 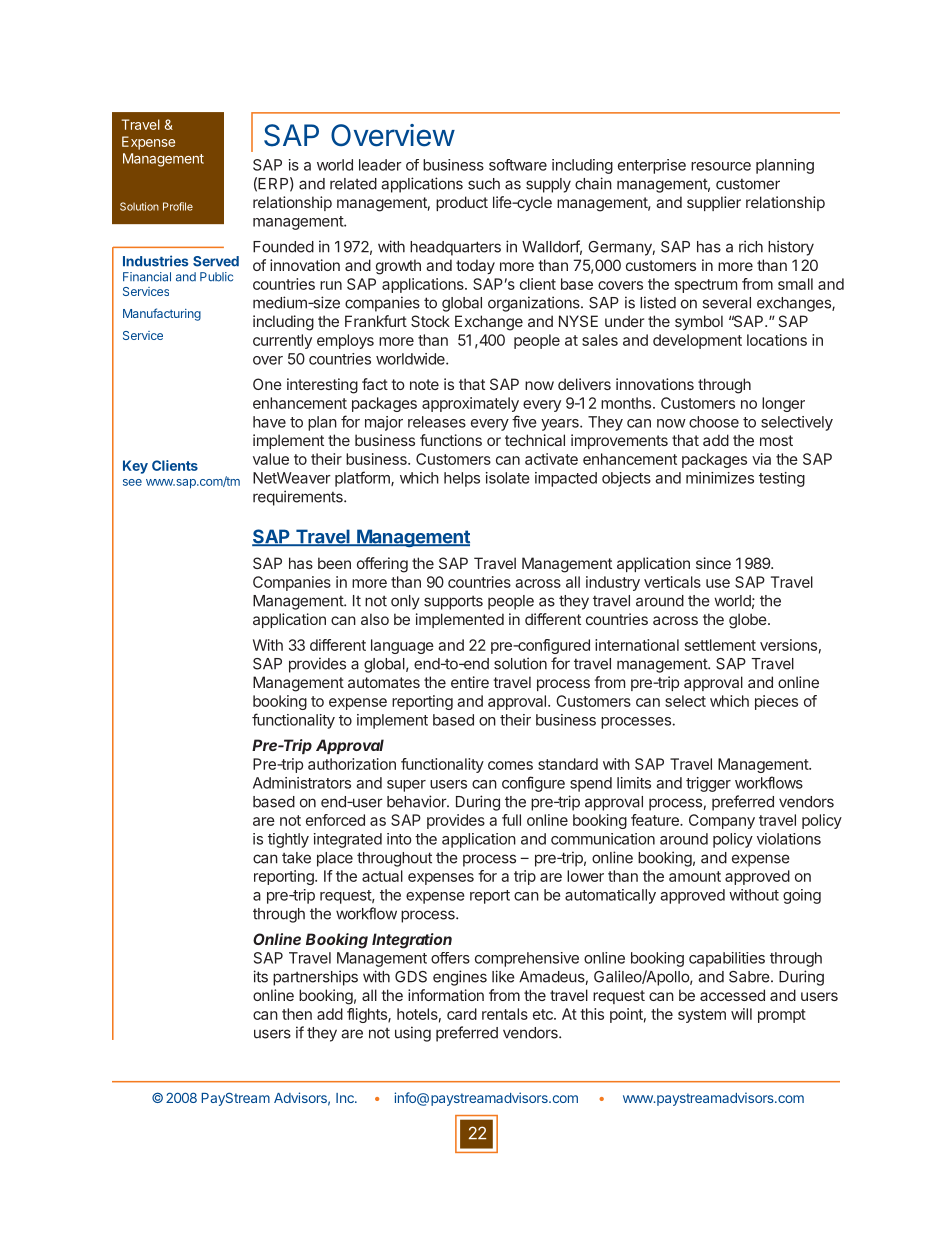 I want to click on supplier, so click(x=714, y=203).
